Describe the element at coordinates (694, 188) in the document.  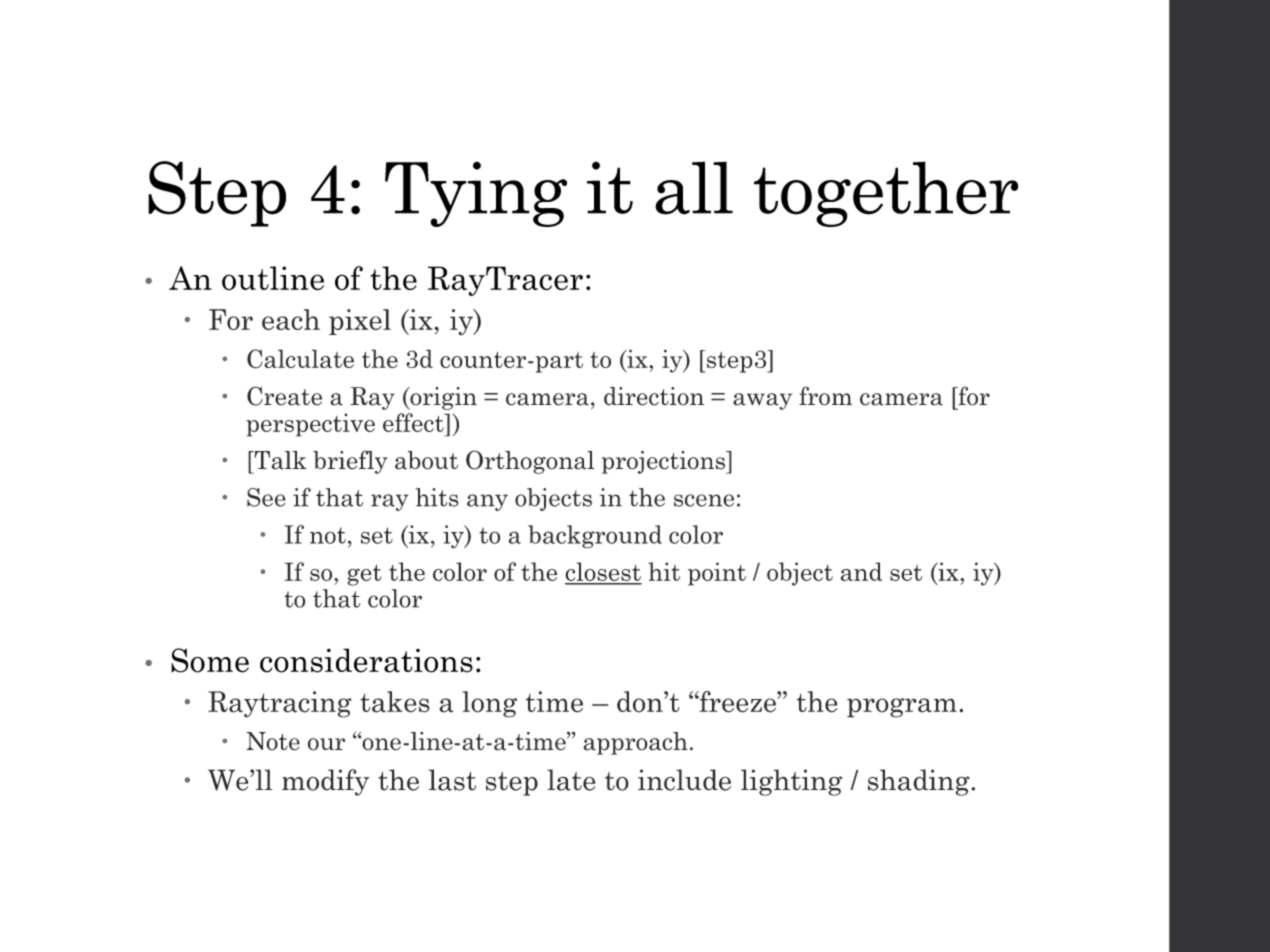
I see `all` at that location.
